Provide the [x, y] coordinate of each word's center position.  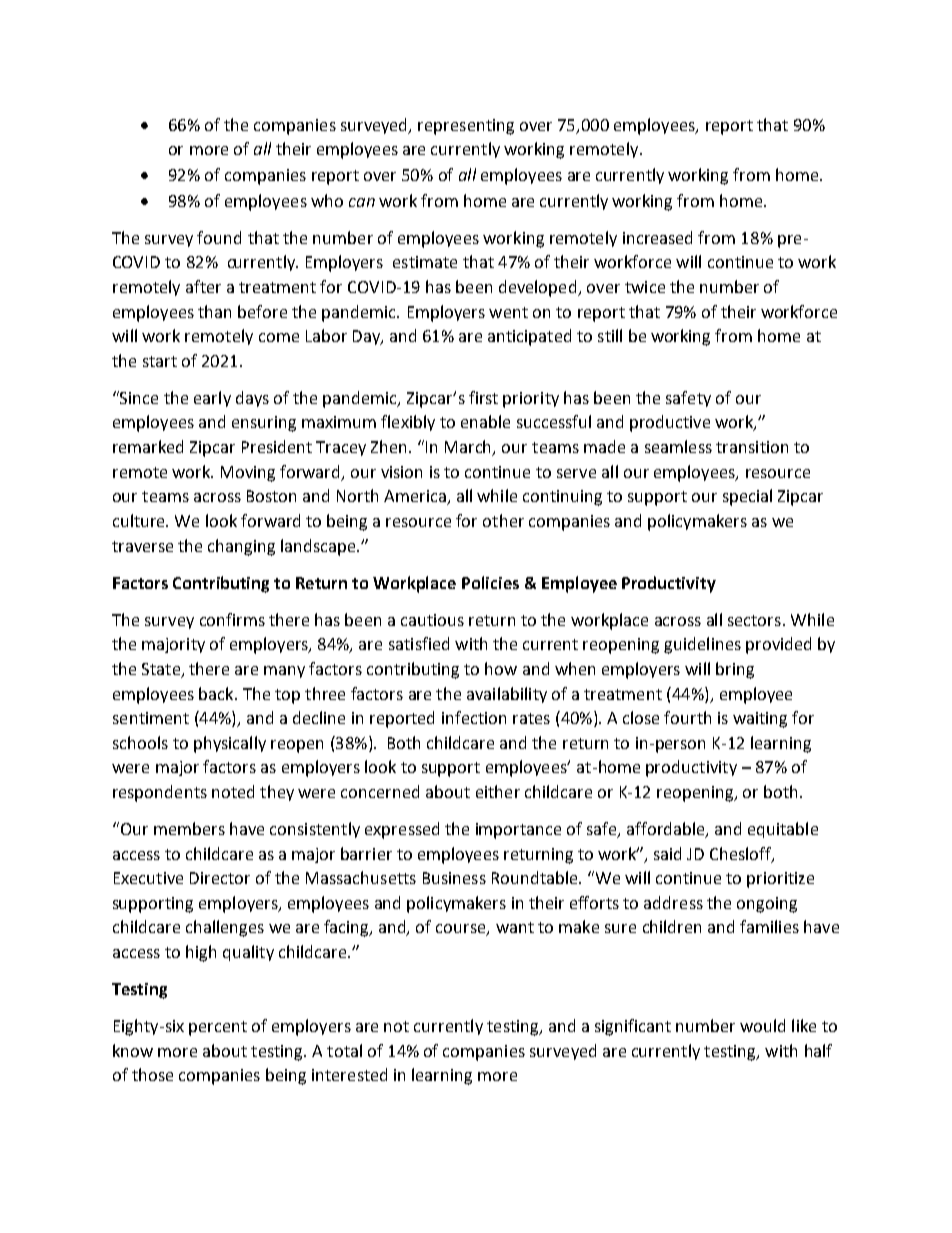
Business [454, 878]
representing [466, 127]
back [217, 693]
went [508, 312]
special [747, 497]
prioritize [780, 880]
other [503, 520]
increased [657, 237]
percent [218, 1028]
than [214, 311]
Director [220, 878]
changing [241, 547]
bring [735, 670]
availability [507, 695]
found [219, 237]
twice [645, 287]
